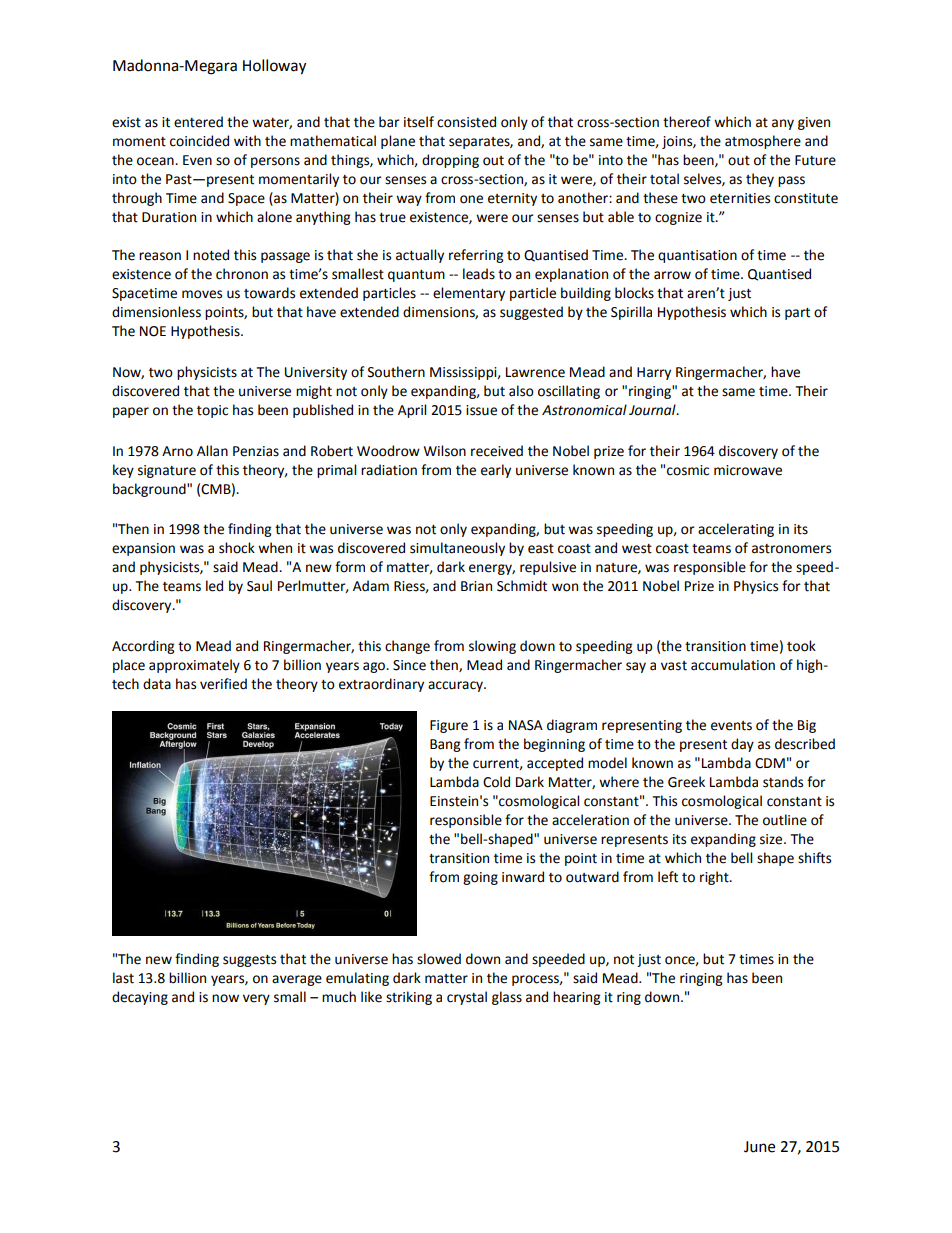  What do you see at coordinates (687, 122) in the page?
I see `thereof` at bounding box center [687, 122].
